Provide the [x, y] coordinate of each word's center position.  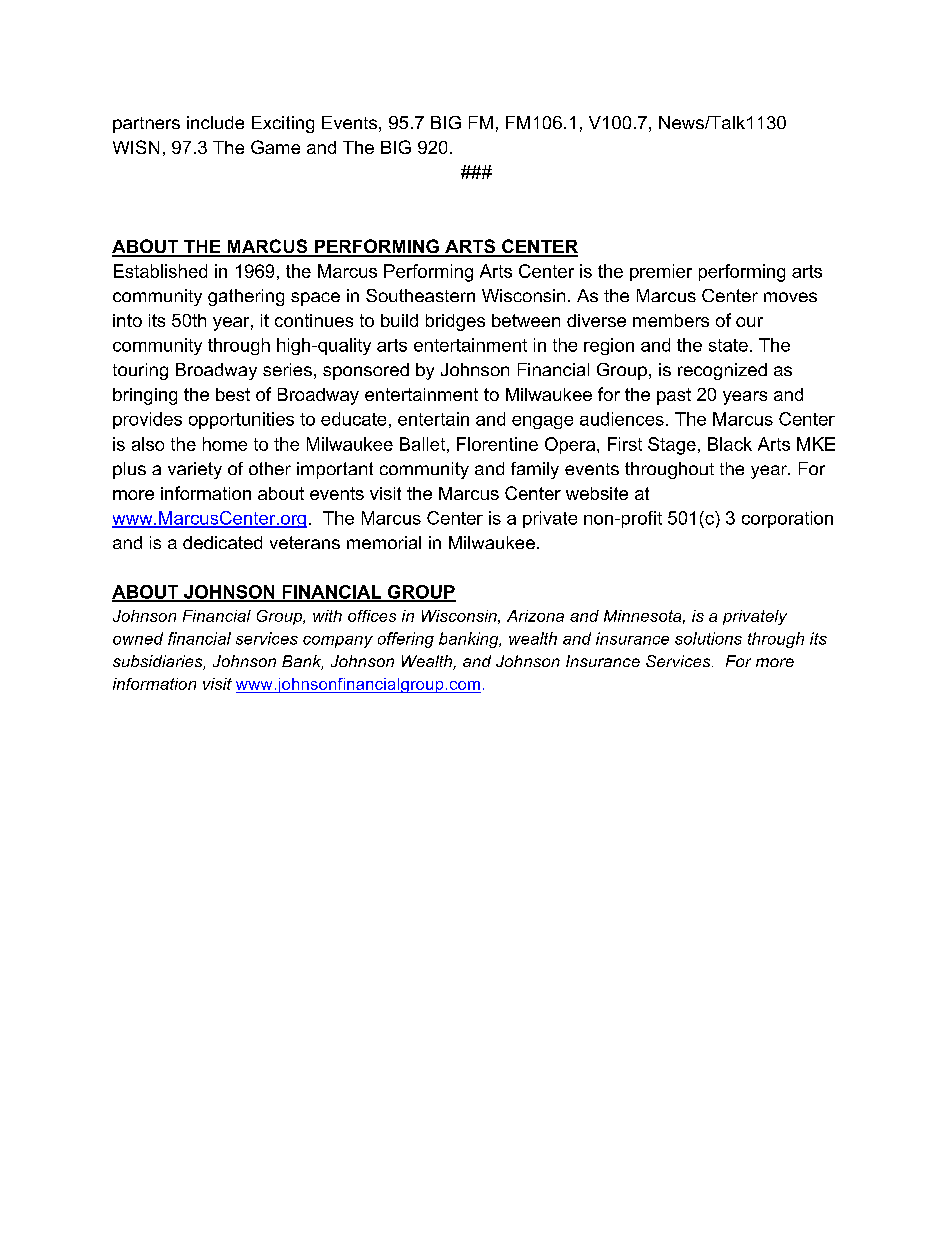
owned [138, 638]
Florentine [497, 444]
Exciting [283, 124]
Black [730, 444]
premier [661, 272]
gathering [246, 297]
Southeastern [420, 295]
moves [790, 297]
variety [195, 470]
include [215, 122]
